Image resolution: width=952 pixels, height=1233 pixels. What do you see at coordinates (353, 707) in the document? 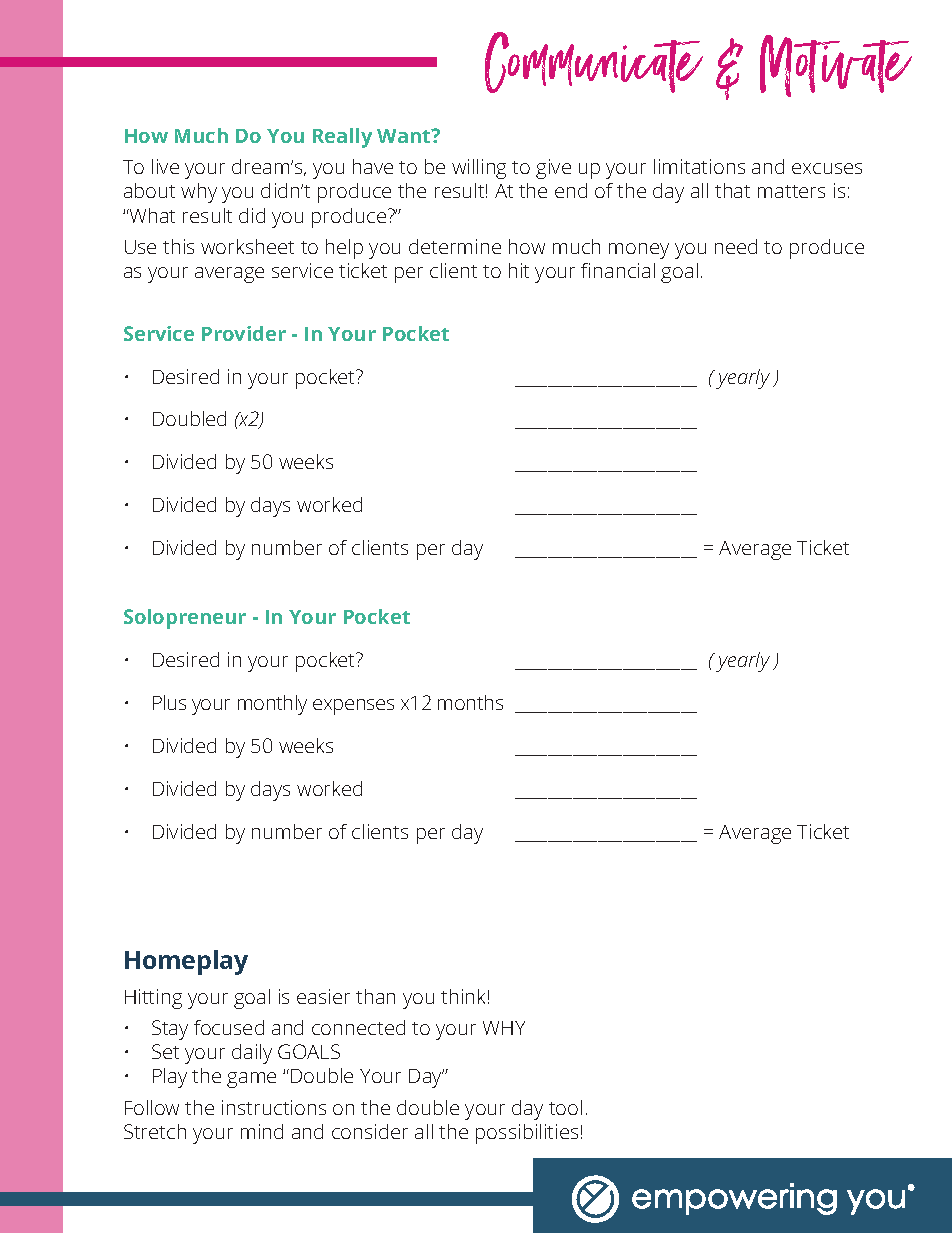
I see `expenses` at bounding box center [353, 707].
